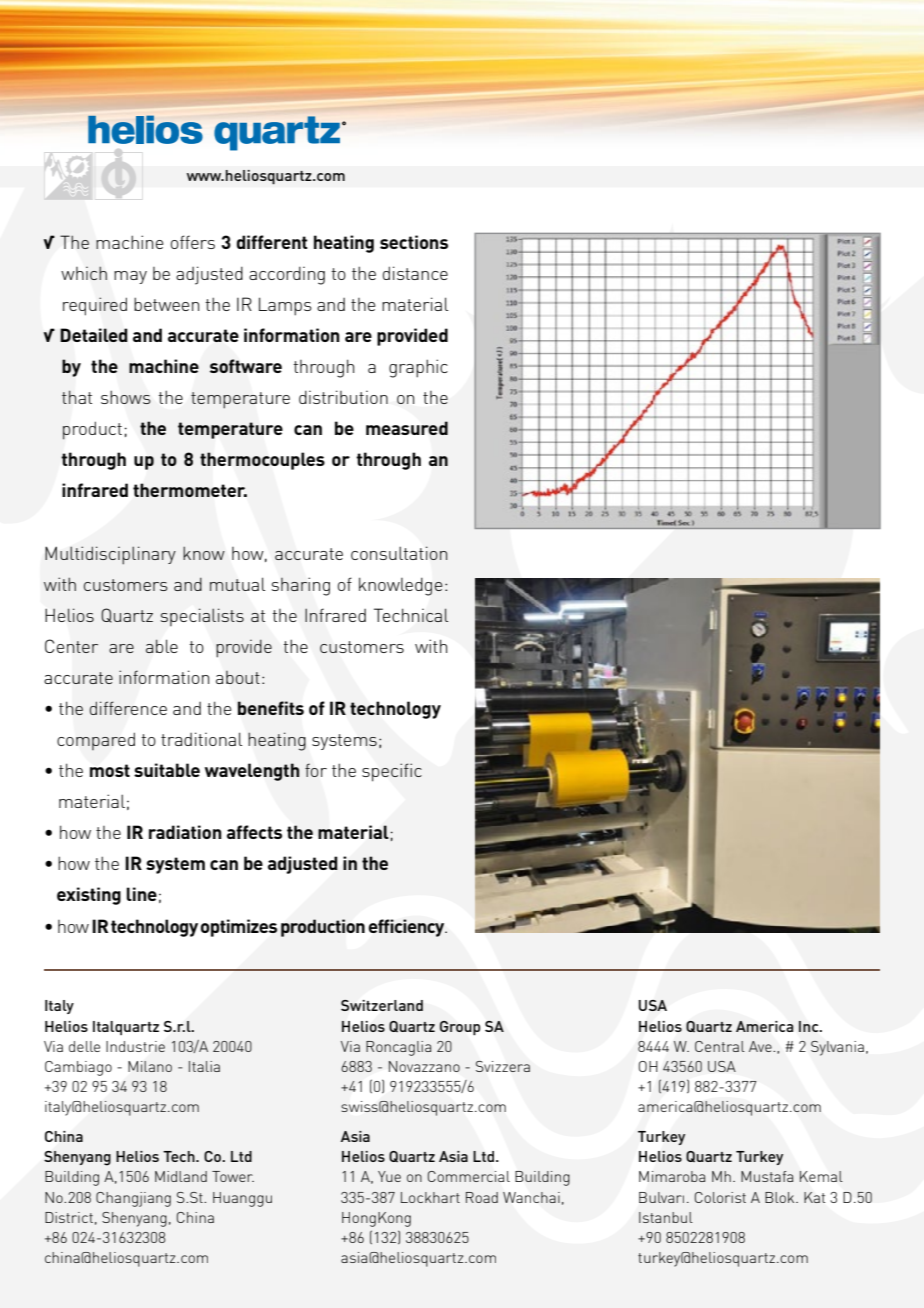  What do you see at coordinates (130, 277) in the document?
I see `may` at bounding box center [130, 277].
